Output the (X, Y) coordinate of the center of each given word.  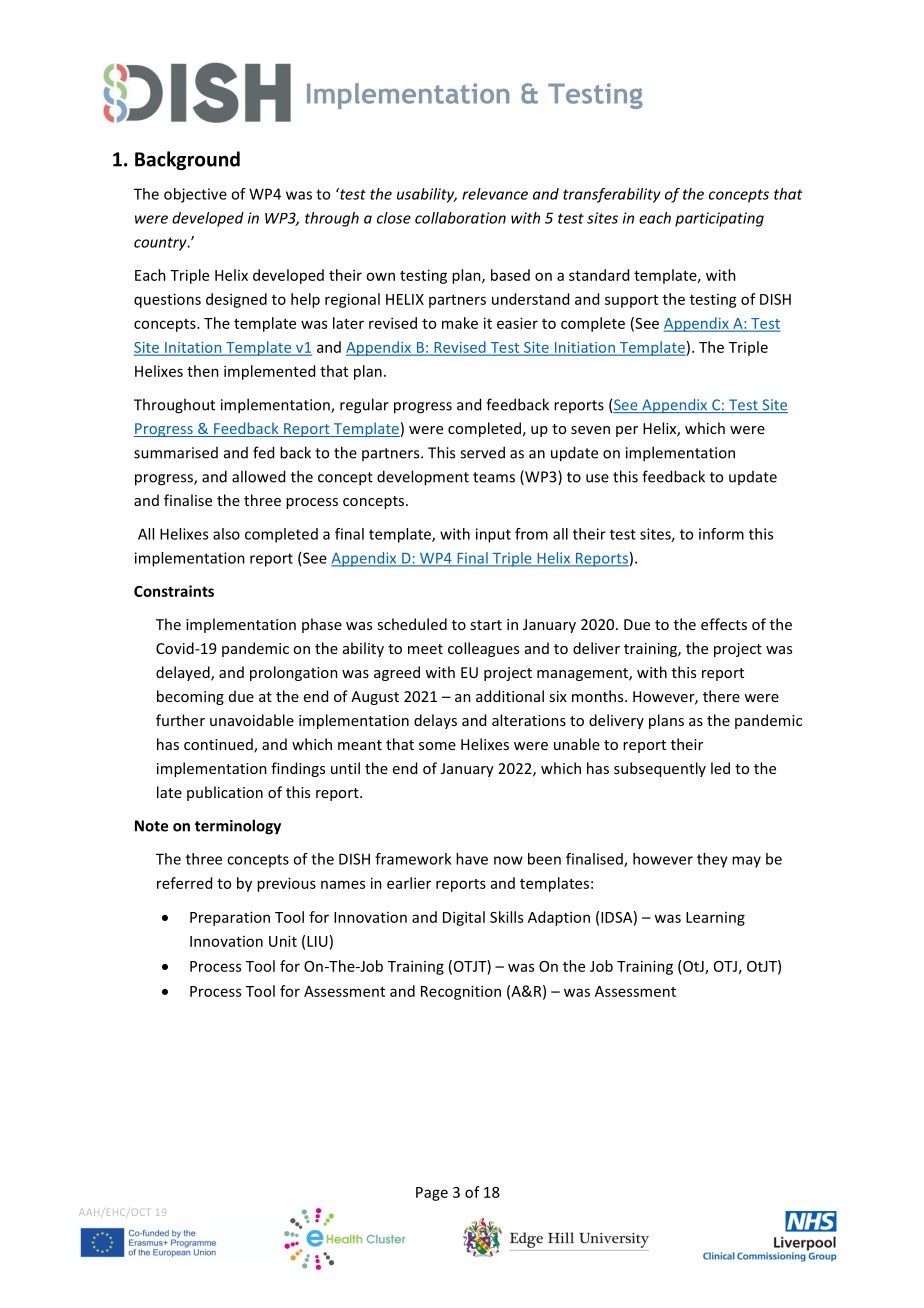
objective (195, 195)
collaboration (460, 218)
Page (432, 1194)
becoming (190, 697)
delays (435, 721)
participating (719, 219)
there (721, 696)
